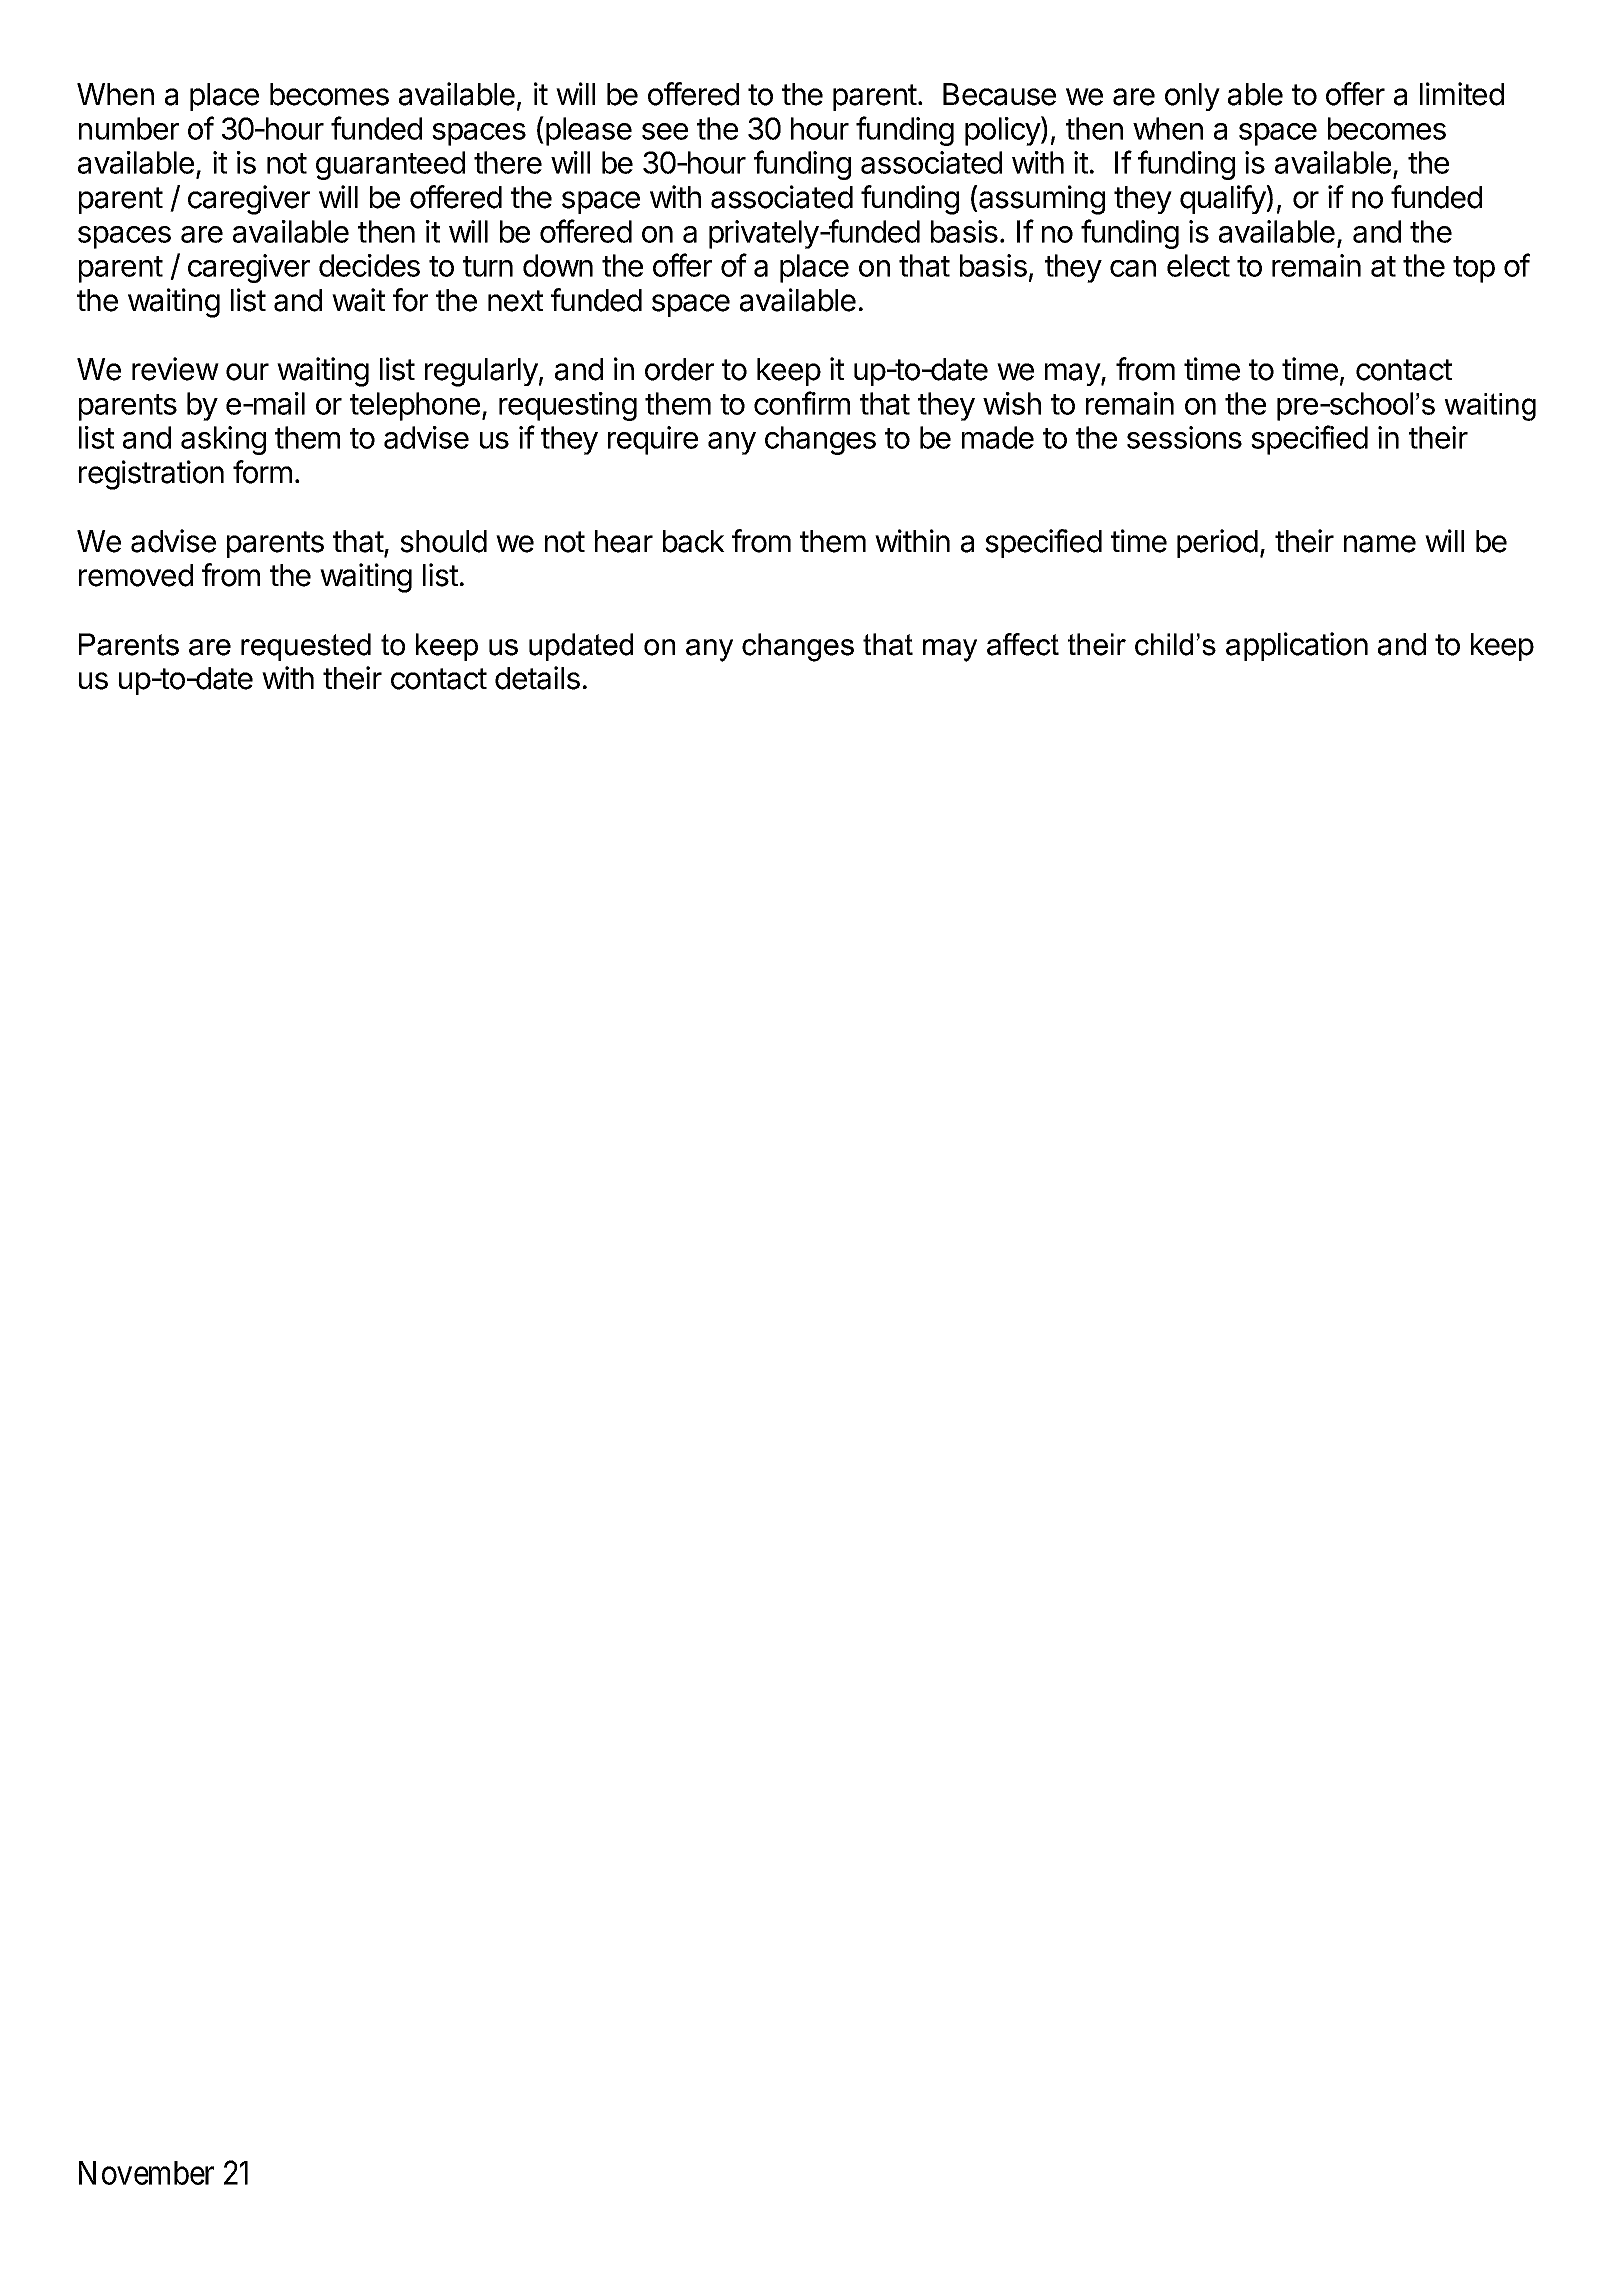 The height and width of the screenshot is (2288, 1618). Describe the element at coordinates (136, 575) in the screenshot. I see `removed` at that location.
